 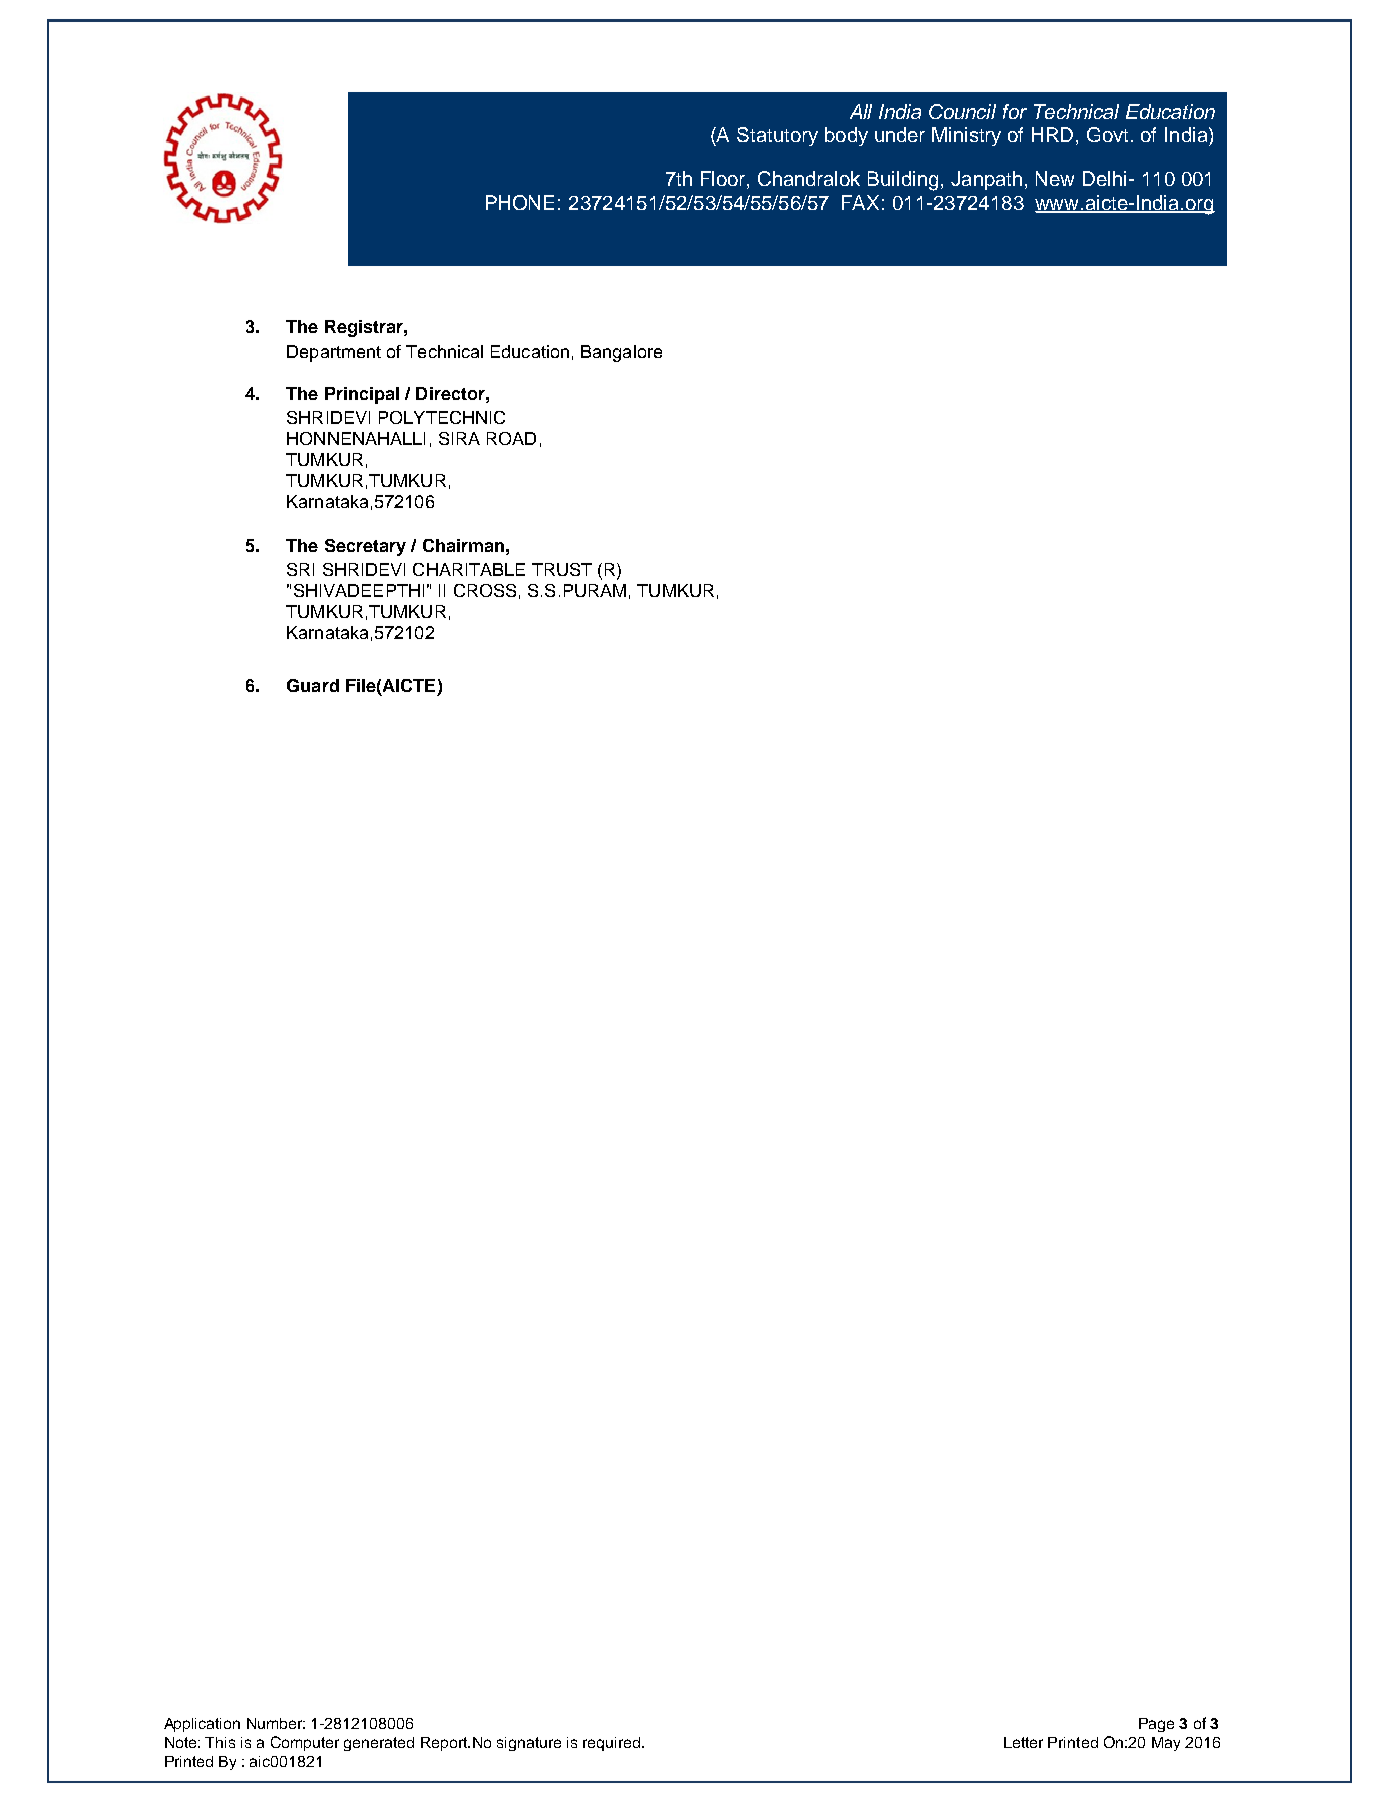 I want to click on Letter, so click(x=1023, y=1742).
